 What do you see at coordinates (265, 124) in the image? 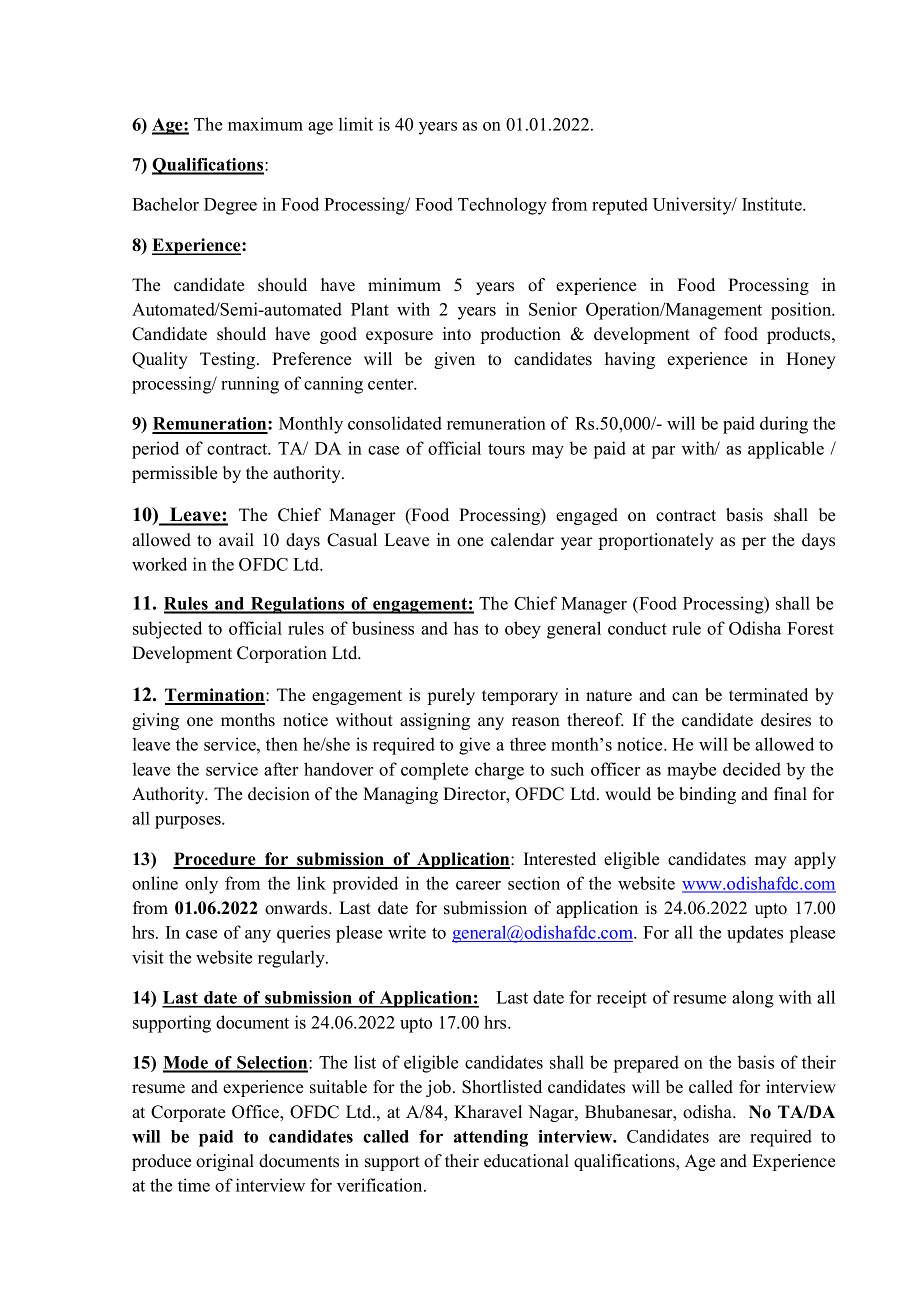
I see `maximum` at bounding box center [265, 124].
